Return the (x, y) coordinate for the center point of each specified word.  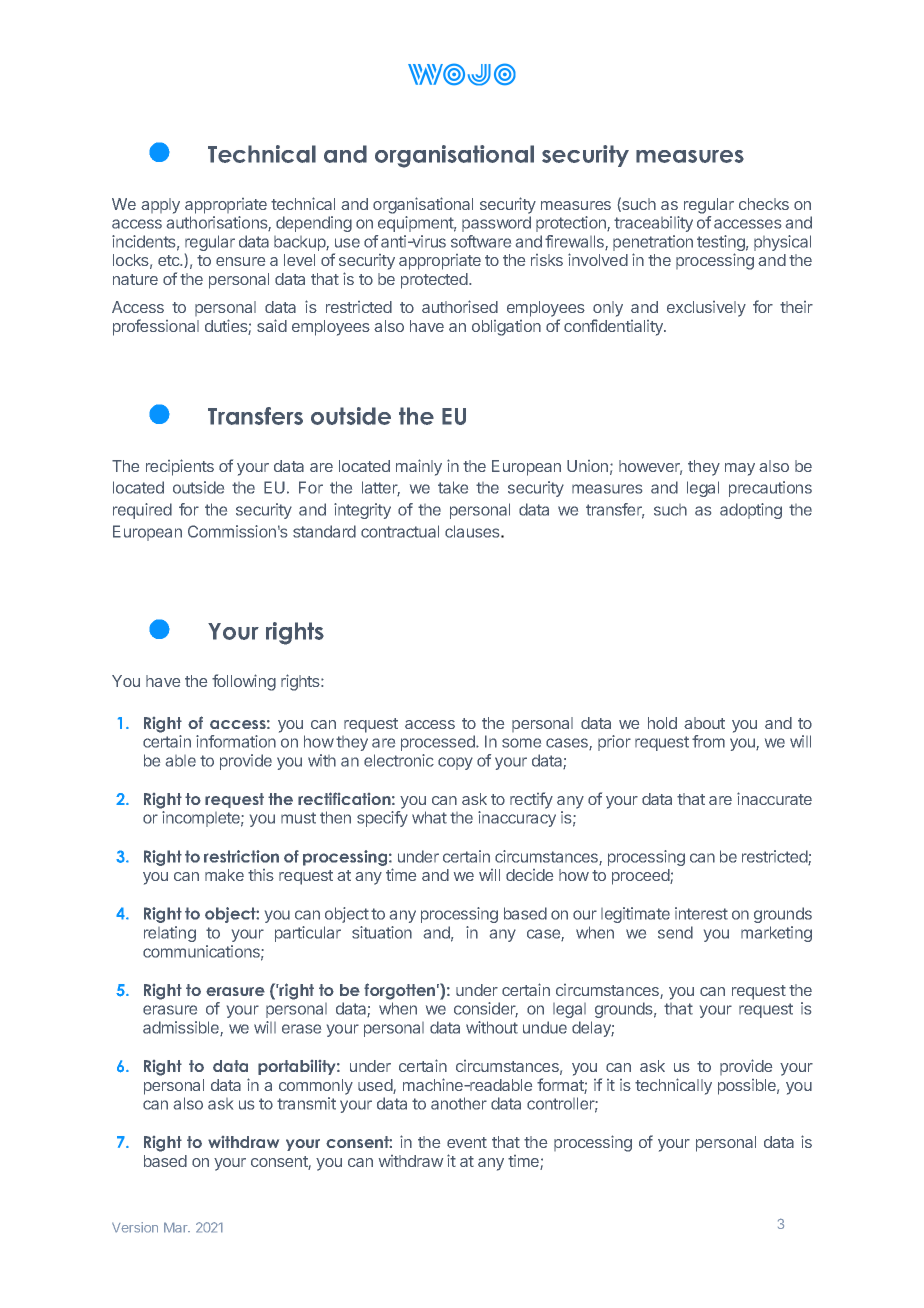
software (481, 241)
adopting (751, 511)
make (224, 875)
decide (529, 875)
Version (135, 1227)
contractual (400, 531)
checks (764, 204)
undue (545, 1027)
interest (701, 913)
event (467, 1142)
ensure (240, 261)
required (142, 511)
